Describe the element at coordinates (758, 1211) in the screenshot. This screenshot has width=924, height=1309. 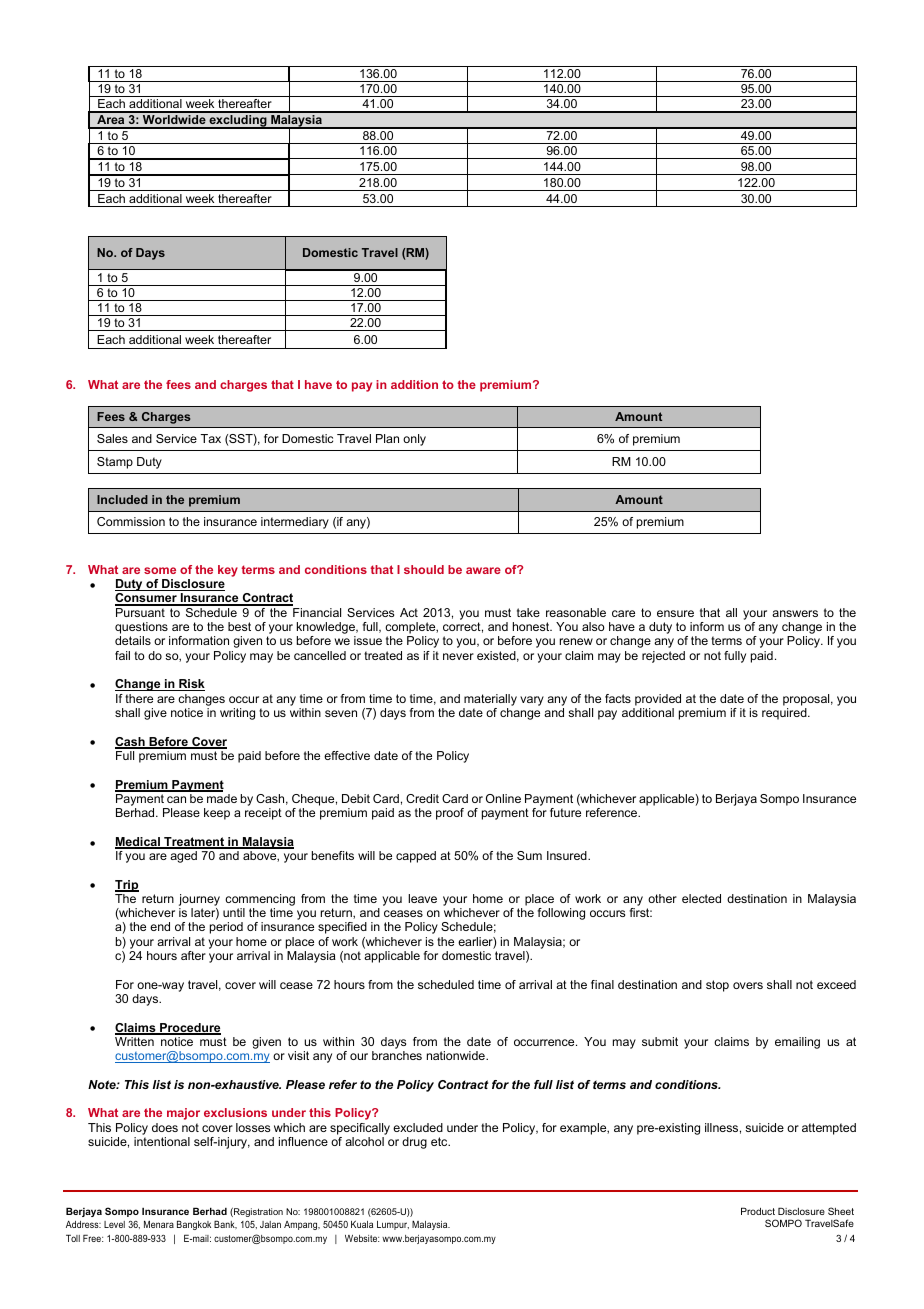
I see `Product` at that location.
